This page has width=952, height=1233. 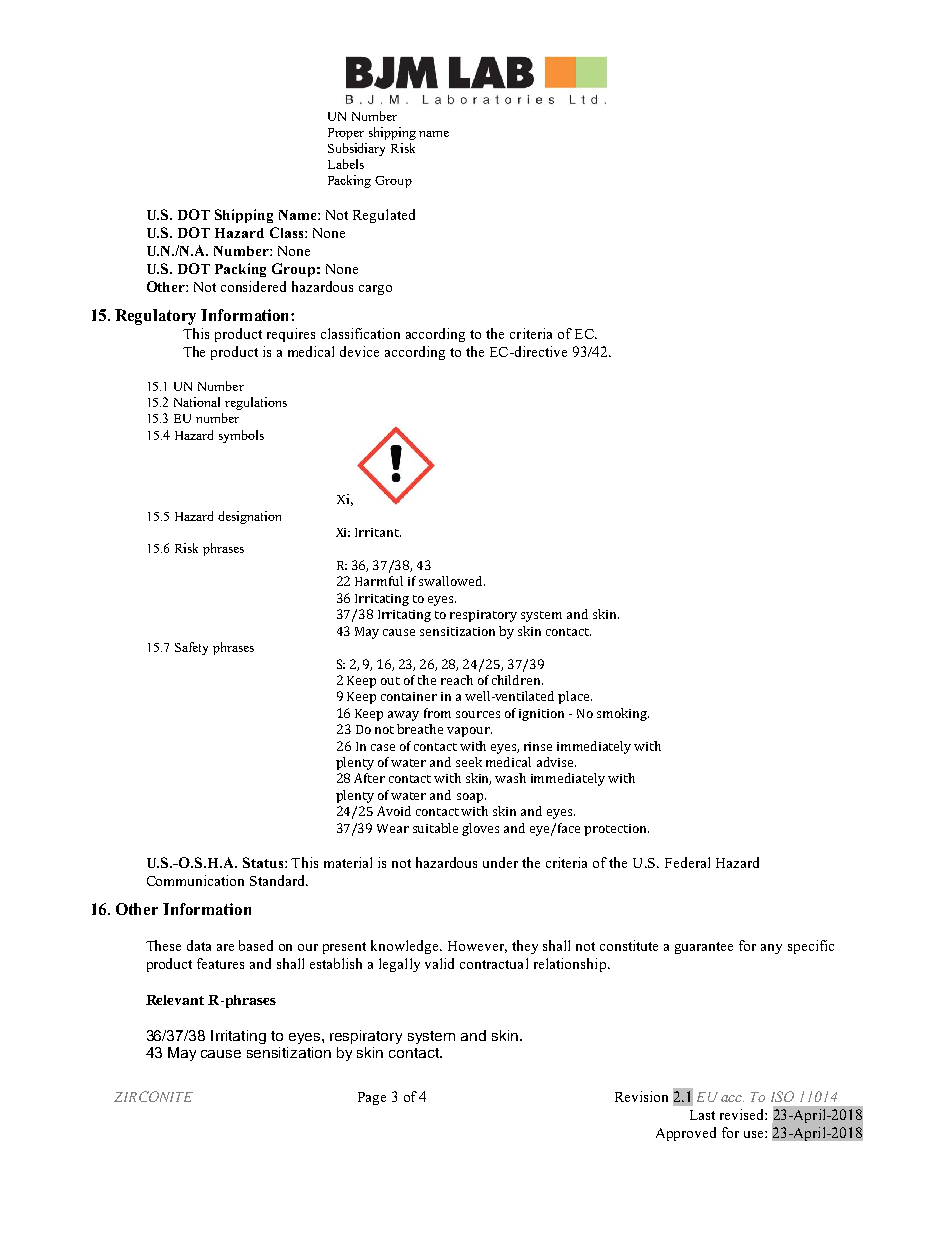 I want to click on Revision, so click(x=641, y=1096).
